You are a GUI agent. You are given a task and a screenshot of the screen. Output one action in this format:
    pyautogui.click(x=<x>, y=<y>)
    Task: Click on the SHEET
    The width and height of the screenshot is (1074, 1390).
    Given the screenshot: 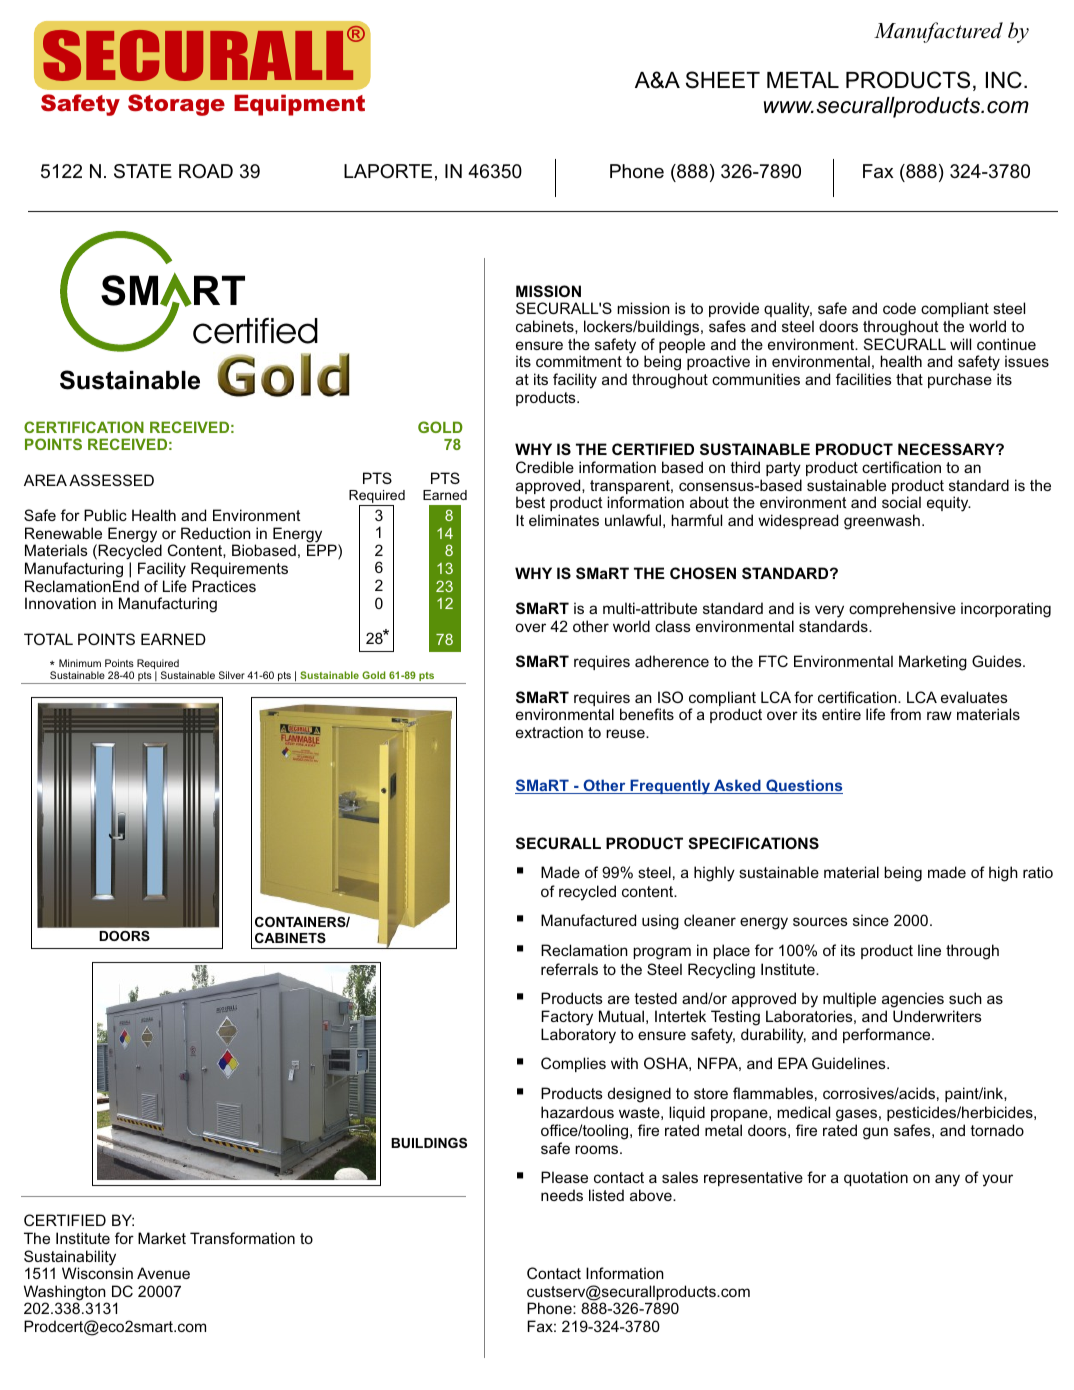 What is the action you would take?
    pyautogui.click(x=723, y=80)
